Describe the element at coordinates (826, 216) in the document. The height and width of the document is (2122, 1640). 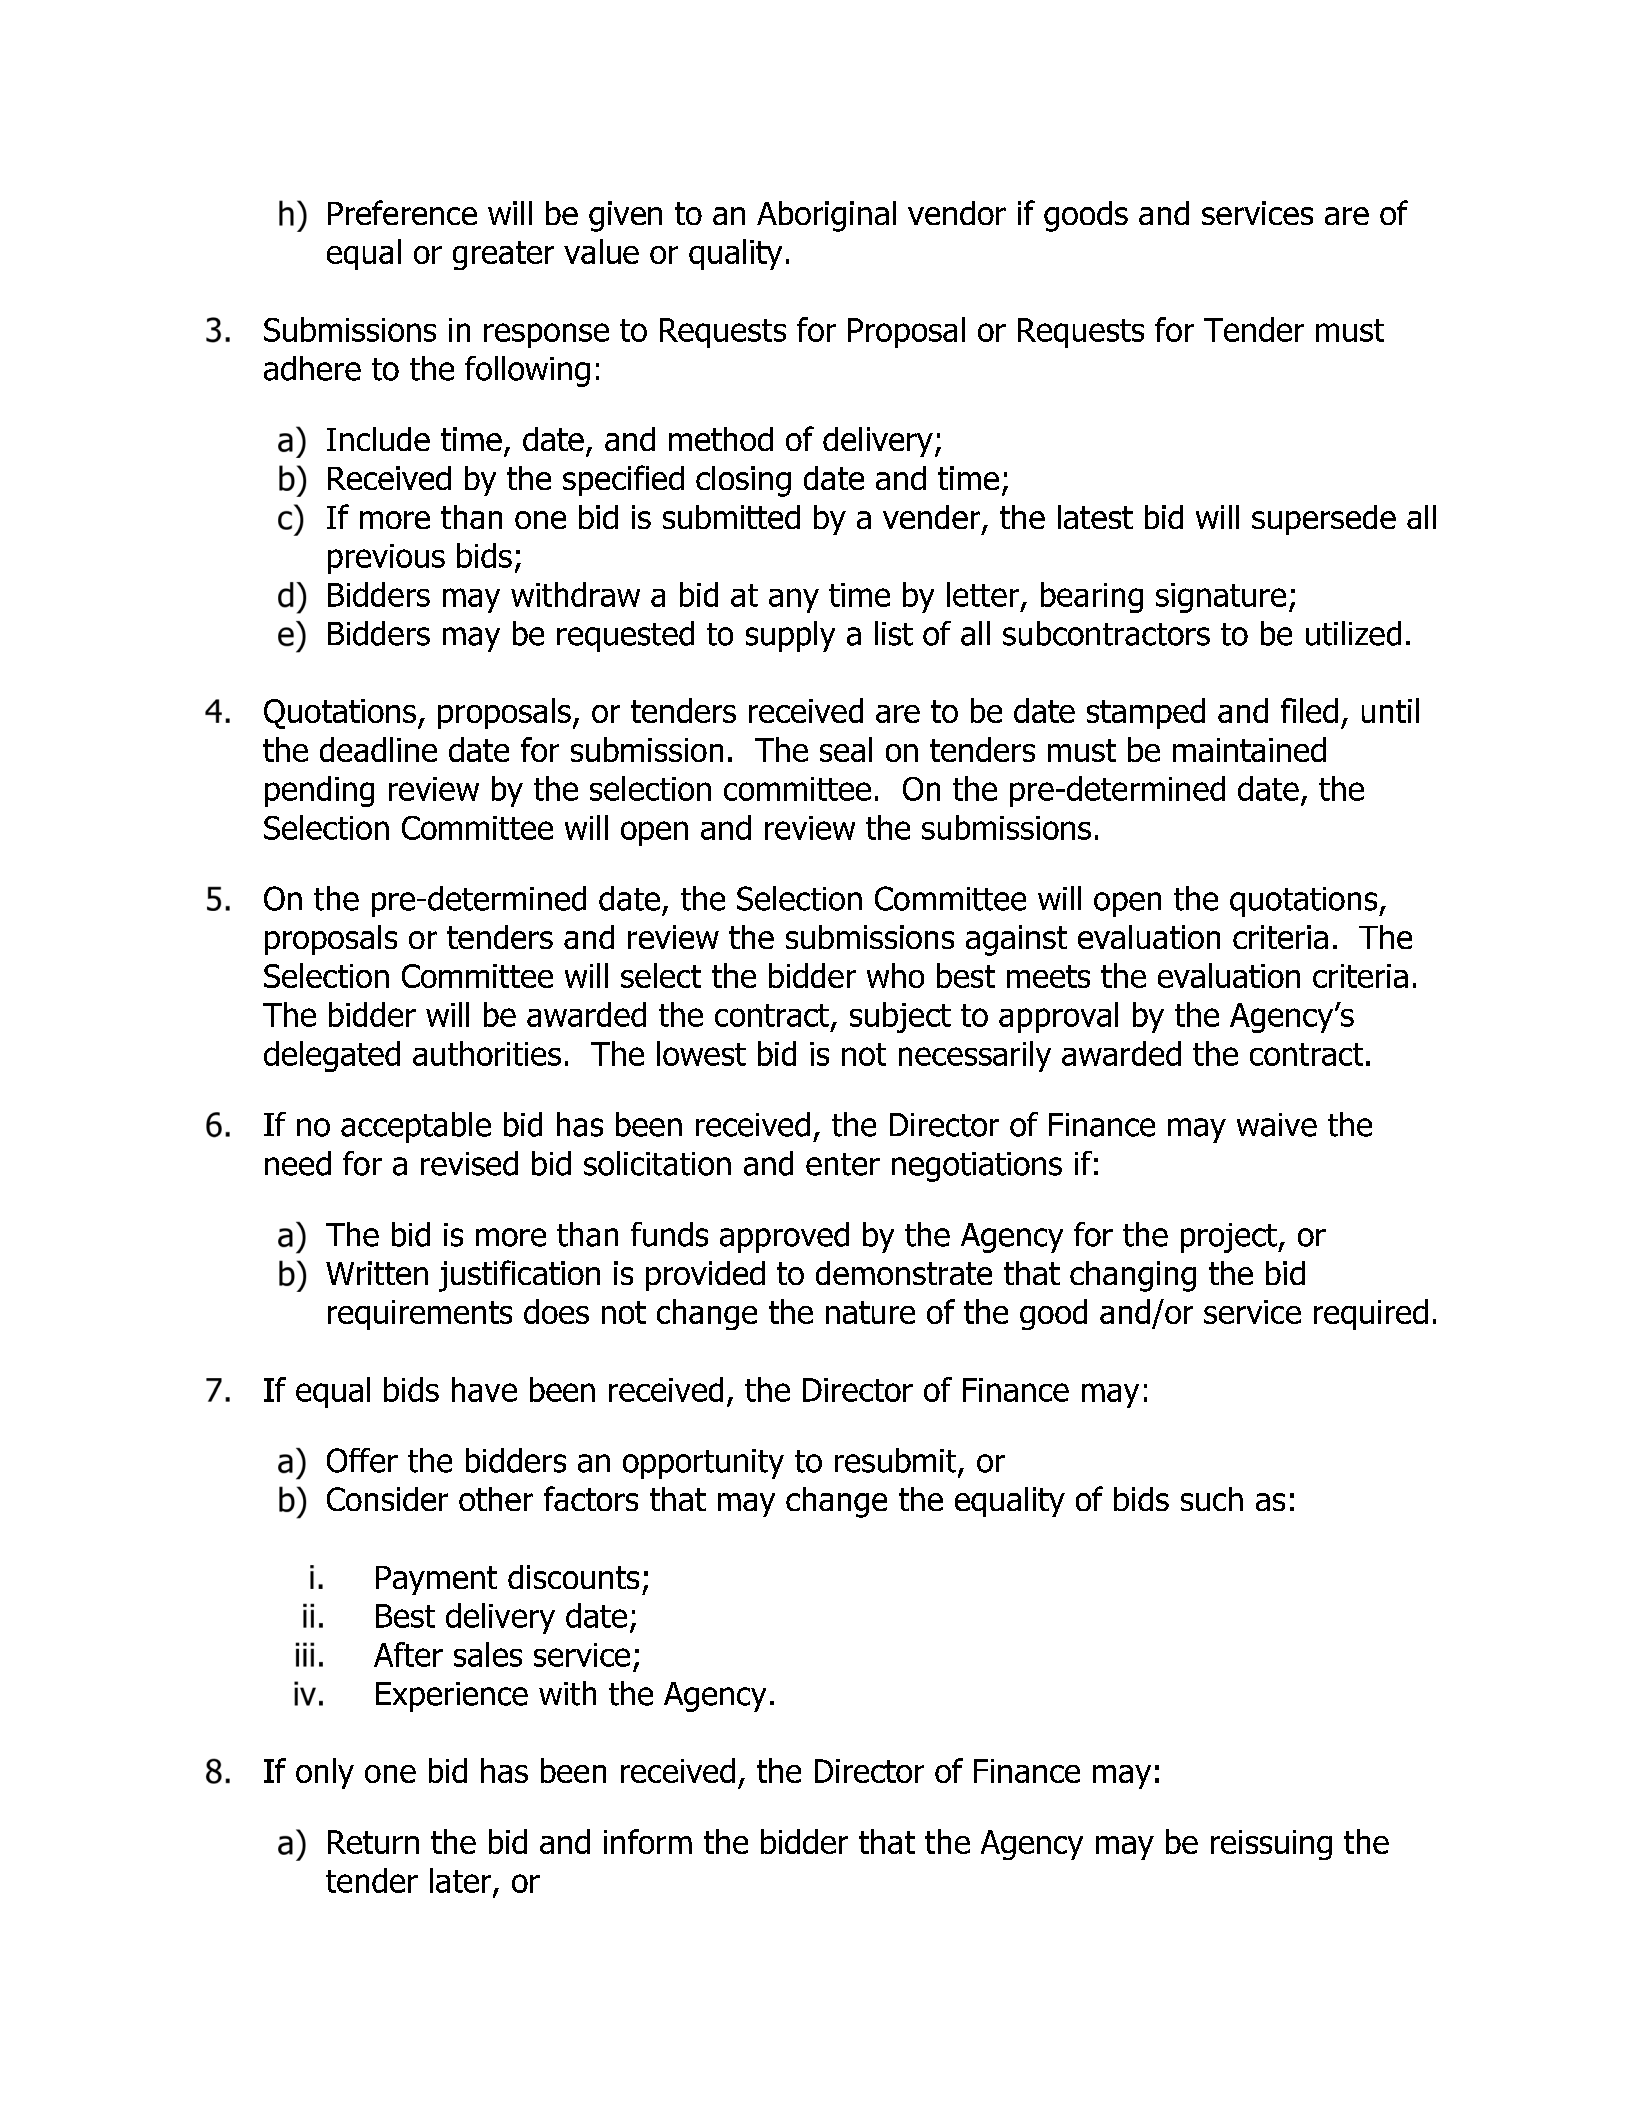
I see `Aboriginal` at that location.
